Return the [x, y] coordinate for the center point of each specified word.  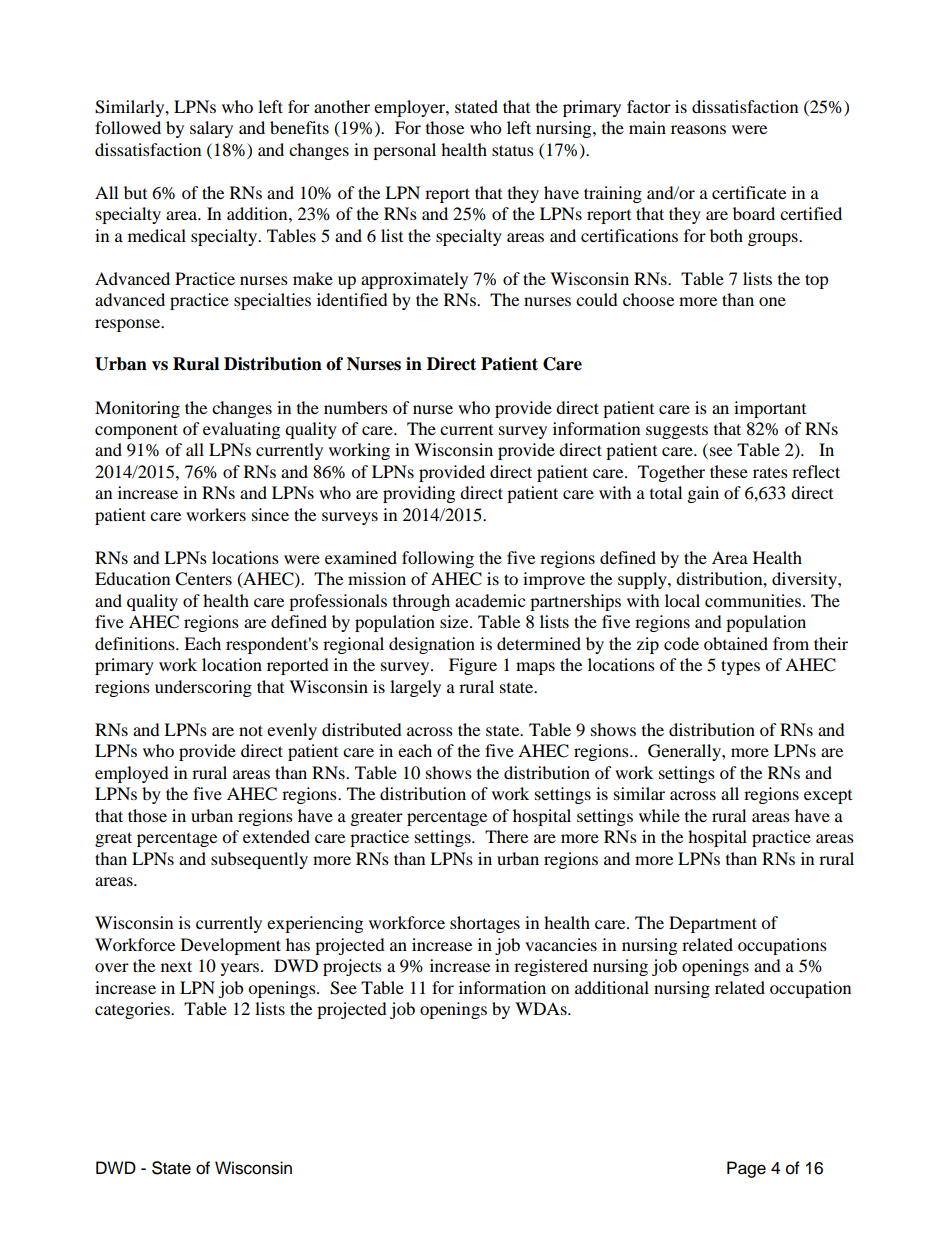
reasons [698, 129]
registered [551, 967]
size [455, 621]
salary [211, 129]
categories [133, 1010]
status [513, 150]
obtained [736, 643]
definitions [136, 643]
